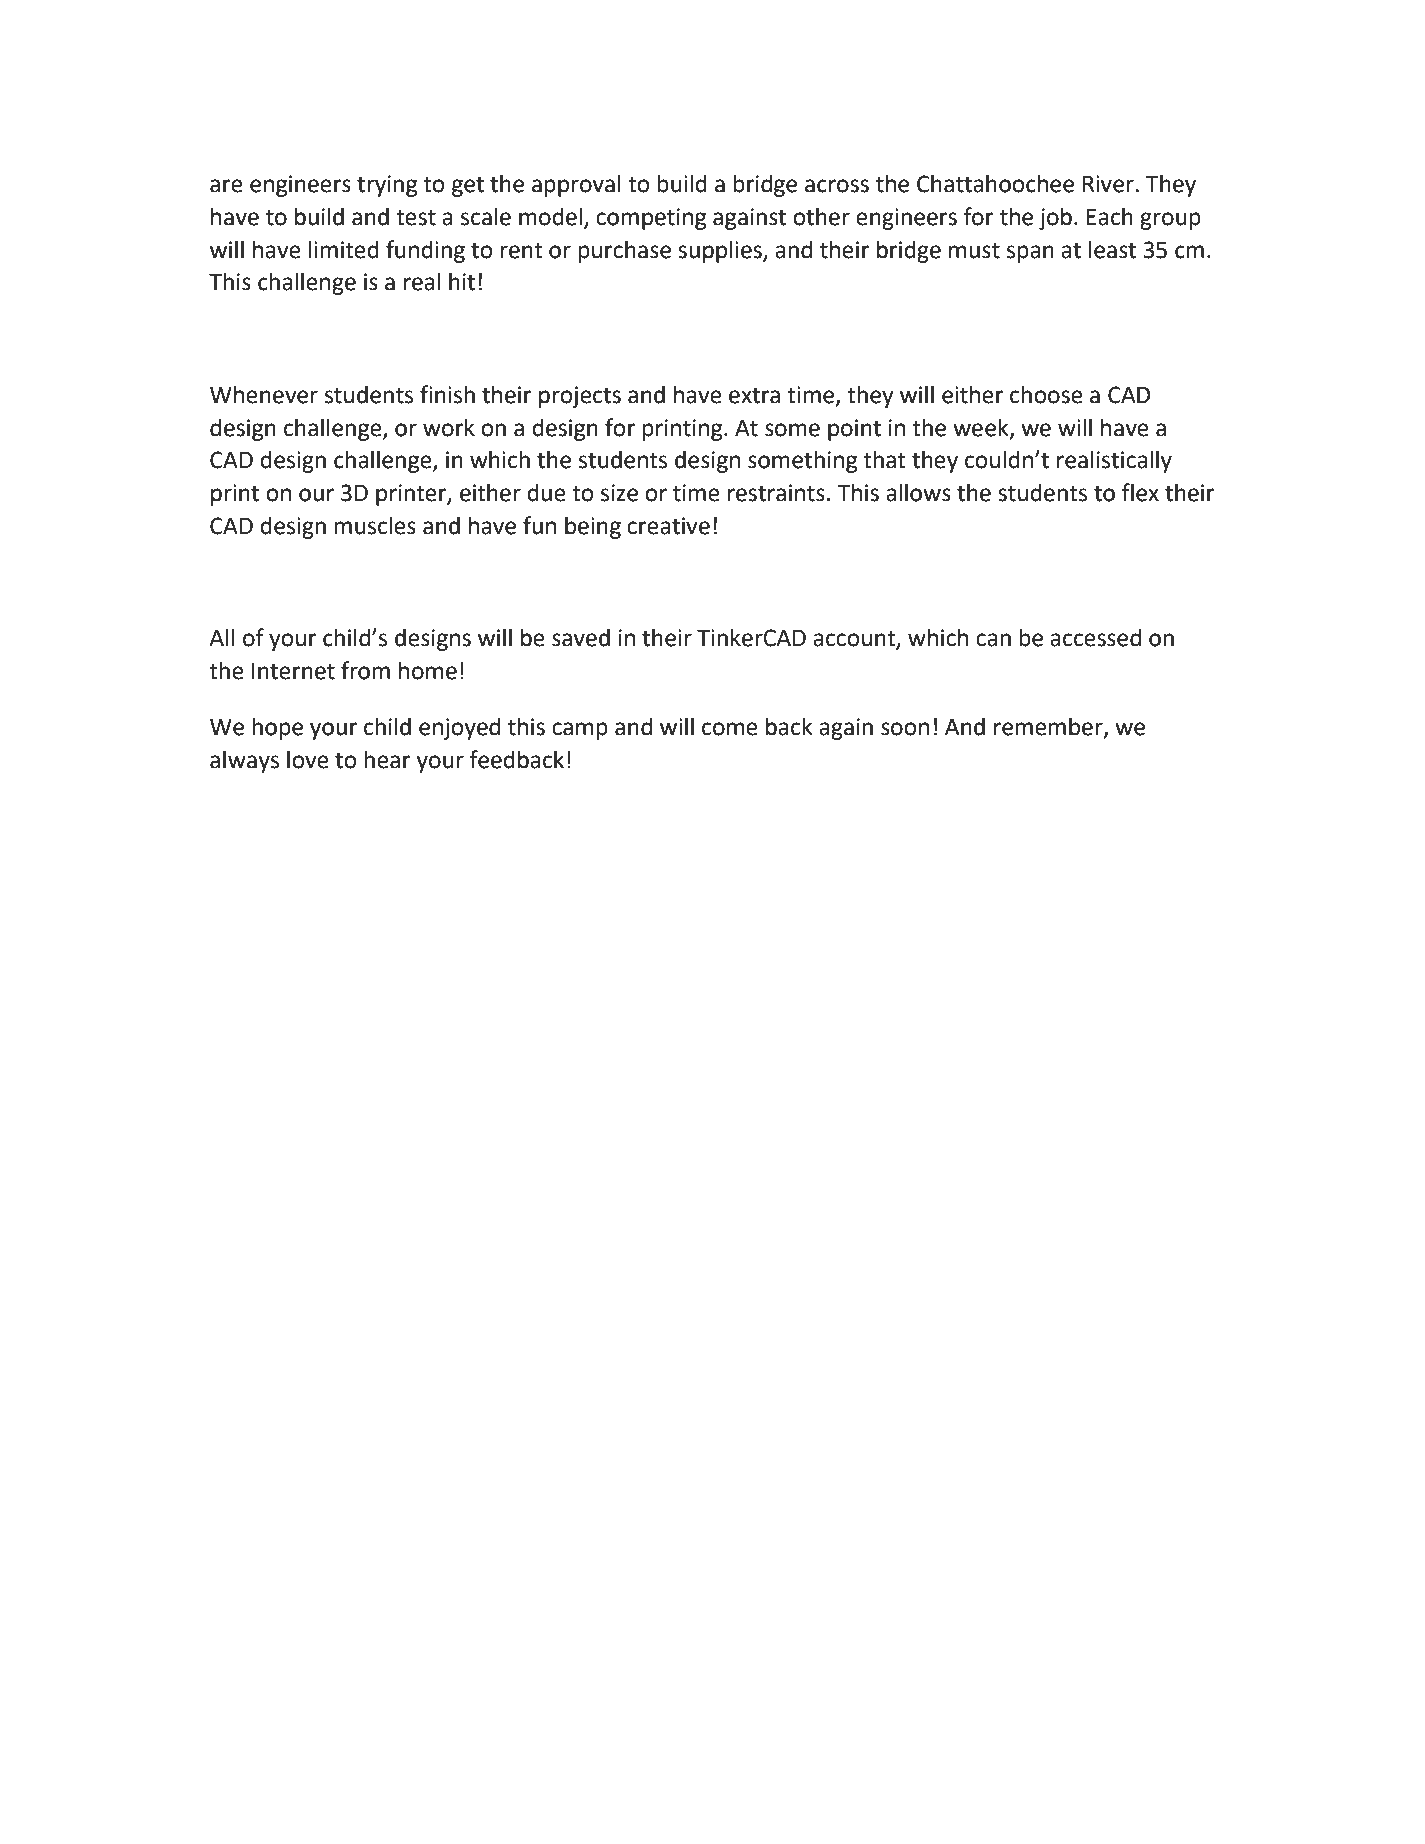 This screenshot has height=1844, width=1425. Describe the element at coordinates (776, 493) in the screenshot. I see `restraints` at that location.
